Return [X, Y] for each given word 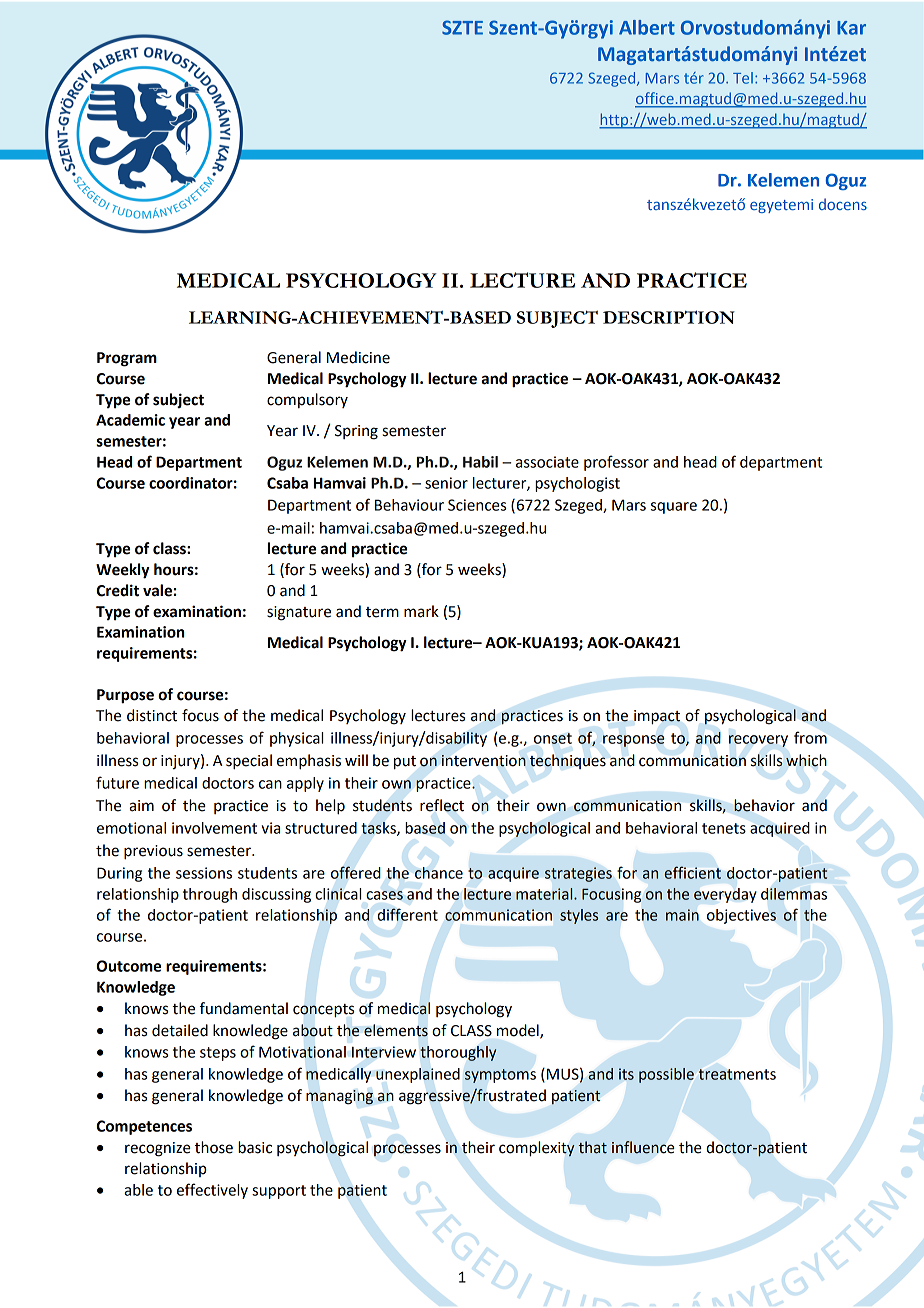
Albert [647, 27]
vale [157, 590]
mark [421, 611]
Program [127, 359]
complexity [537, 1149]
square [674, 508]
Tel [743, 78]
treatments [737, 1074]
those [214, 1147]
